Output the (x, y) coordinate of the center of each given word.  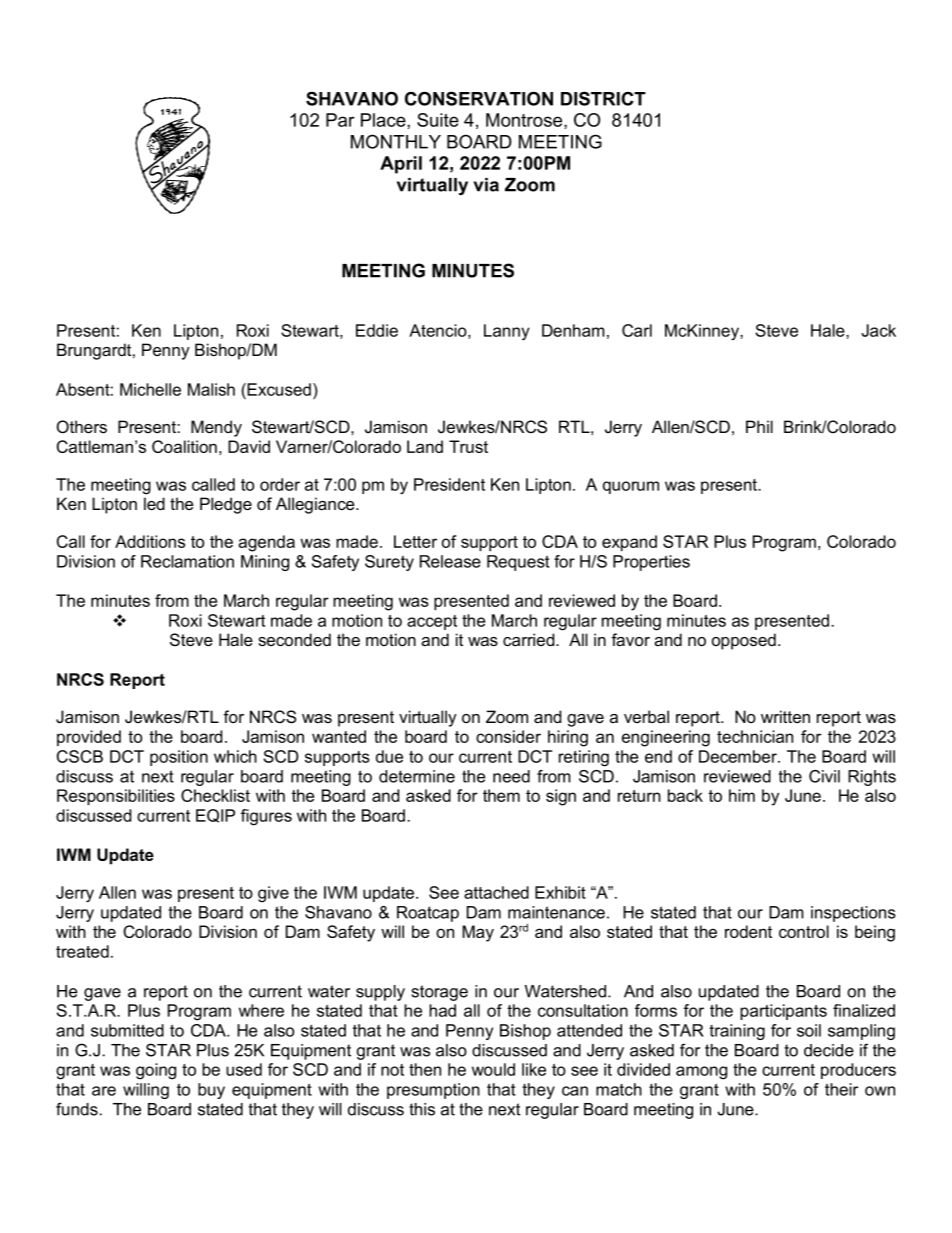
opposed (744, 641)
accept (432, 622)
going (156, 1071)
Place (384, 120)
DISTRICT (603, 98)
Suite (438, 120)
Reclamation (187, 561)
